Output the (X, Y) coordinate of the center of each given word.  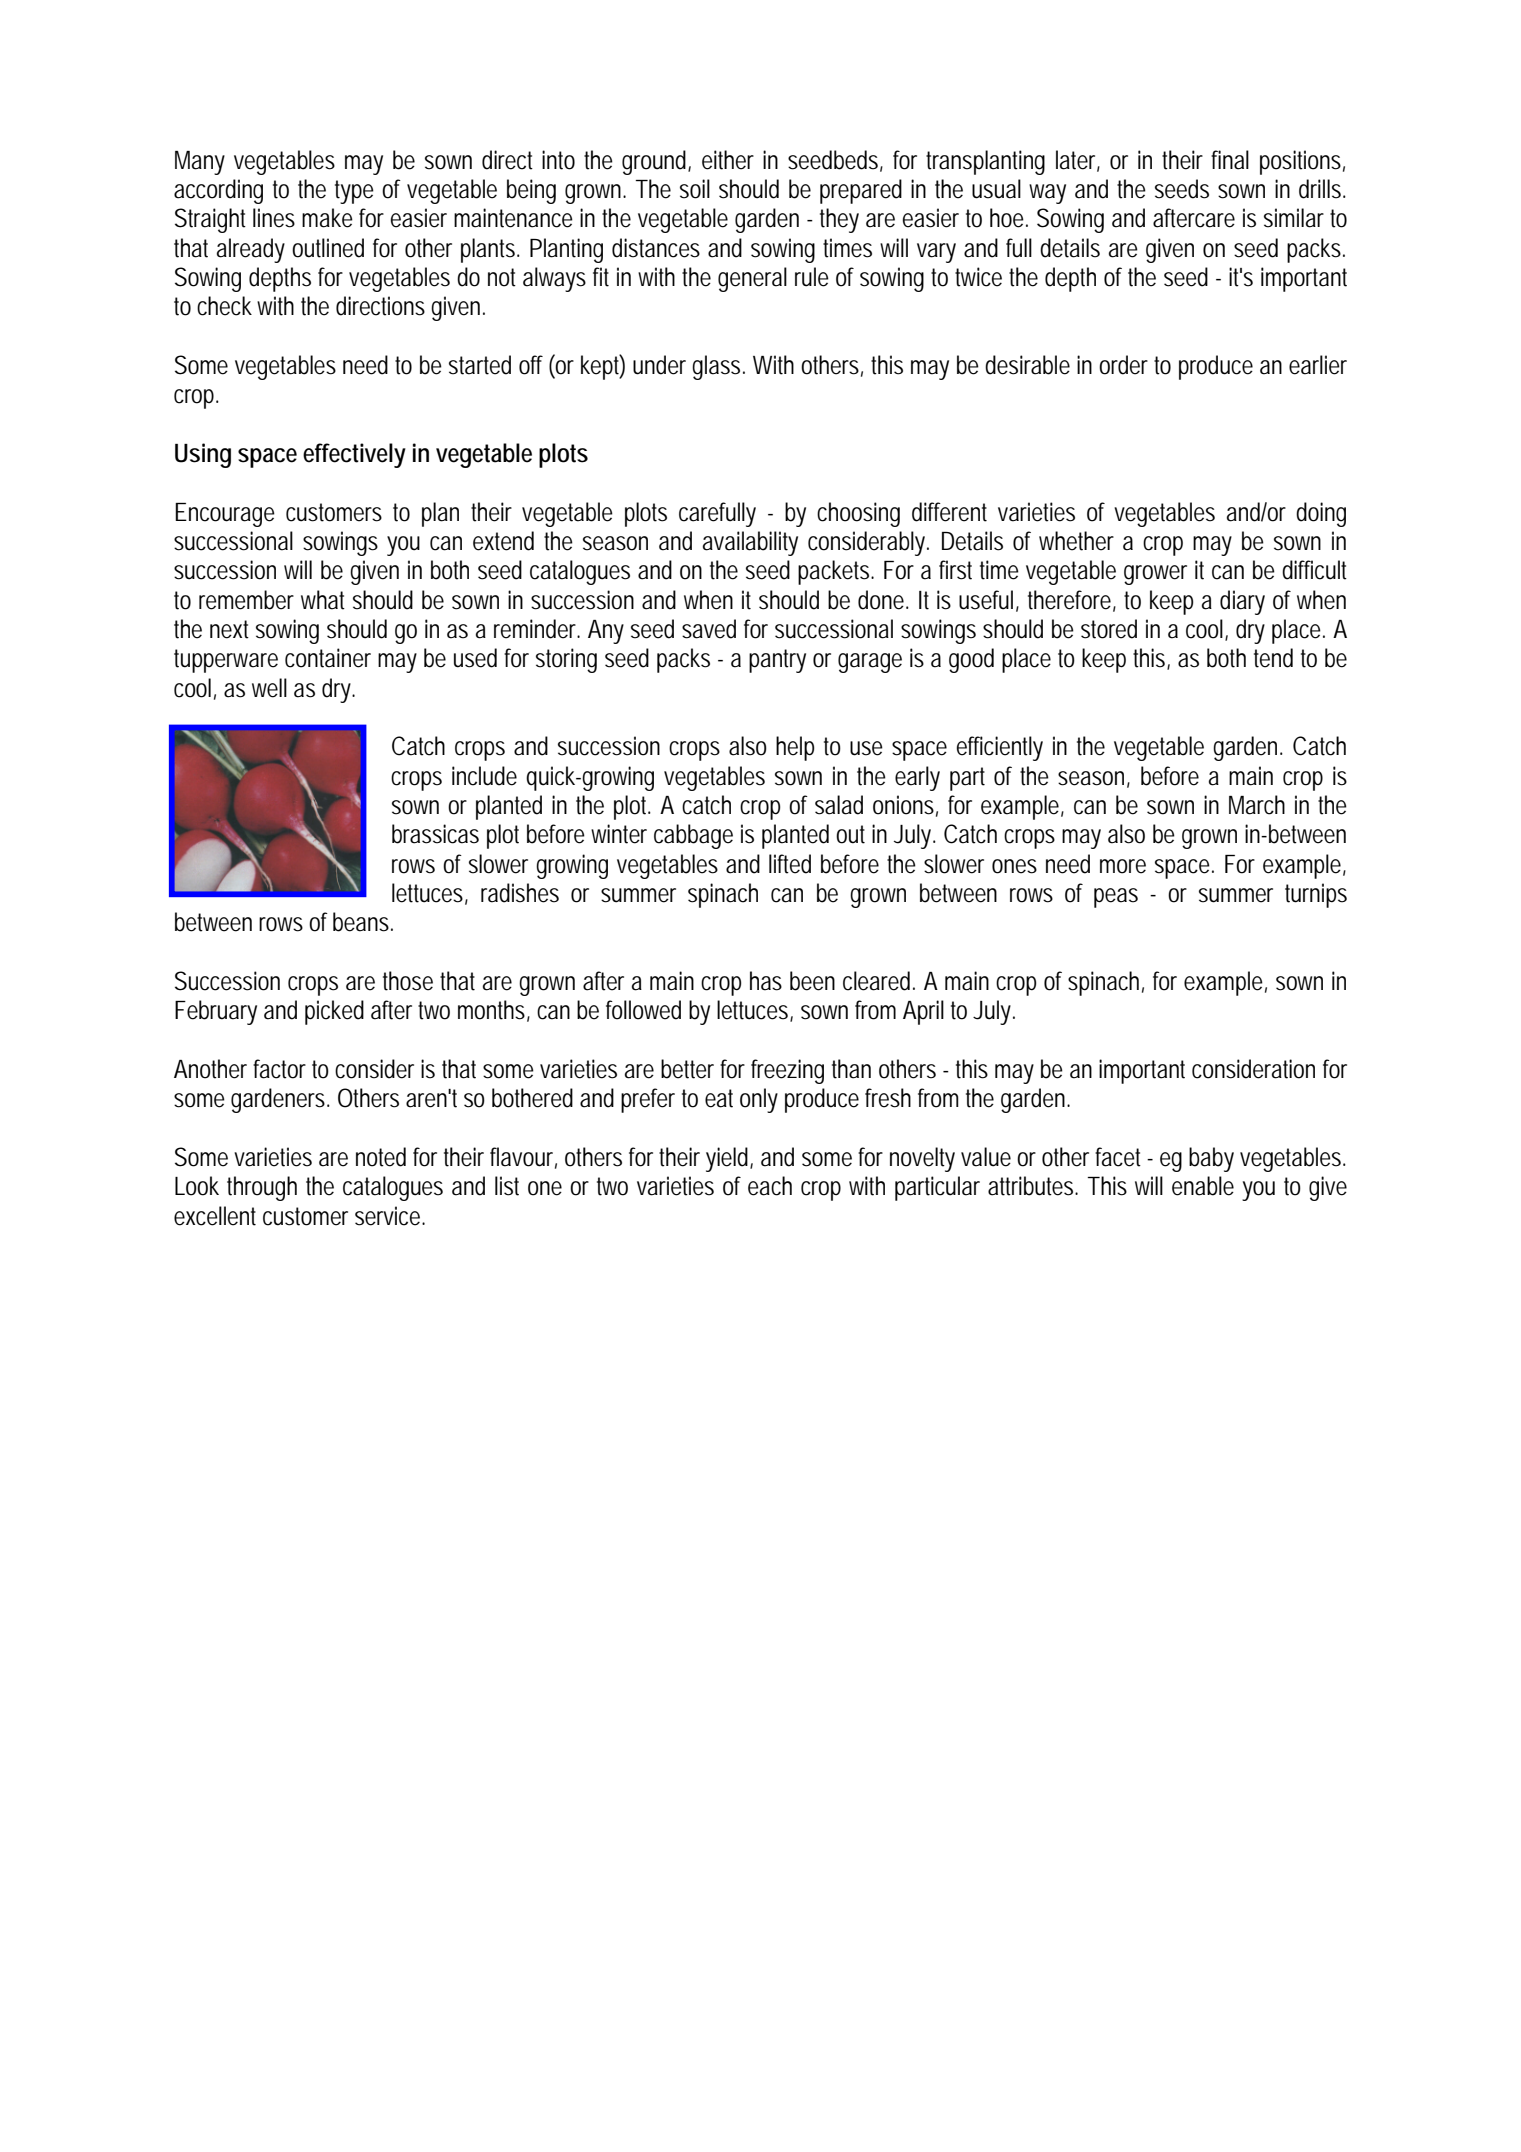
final (1230, 160)
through (262, 1188)
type (354, 192)
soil (695, 189)
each (770, 1186)
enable (1203, 1186)
